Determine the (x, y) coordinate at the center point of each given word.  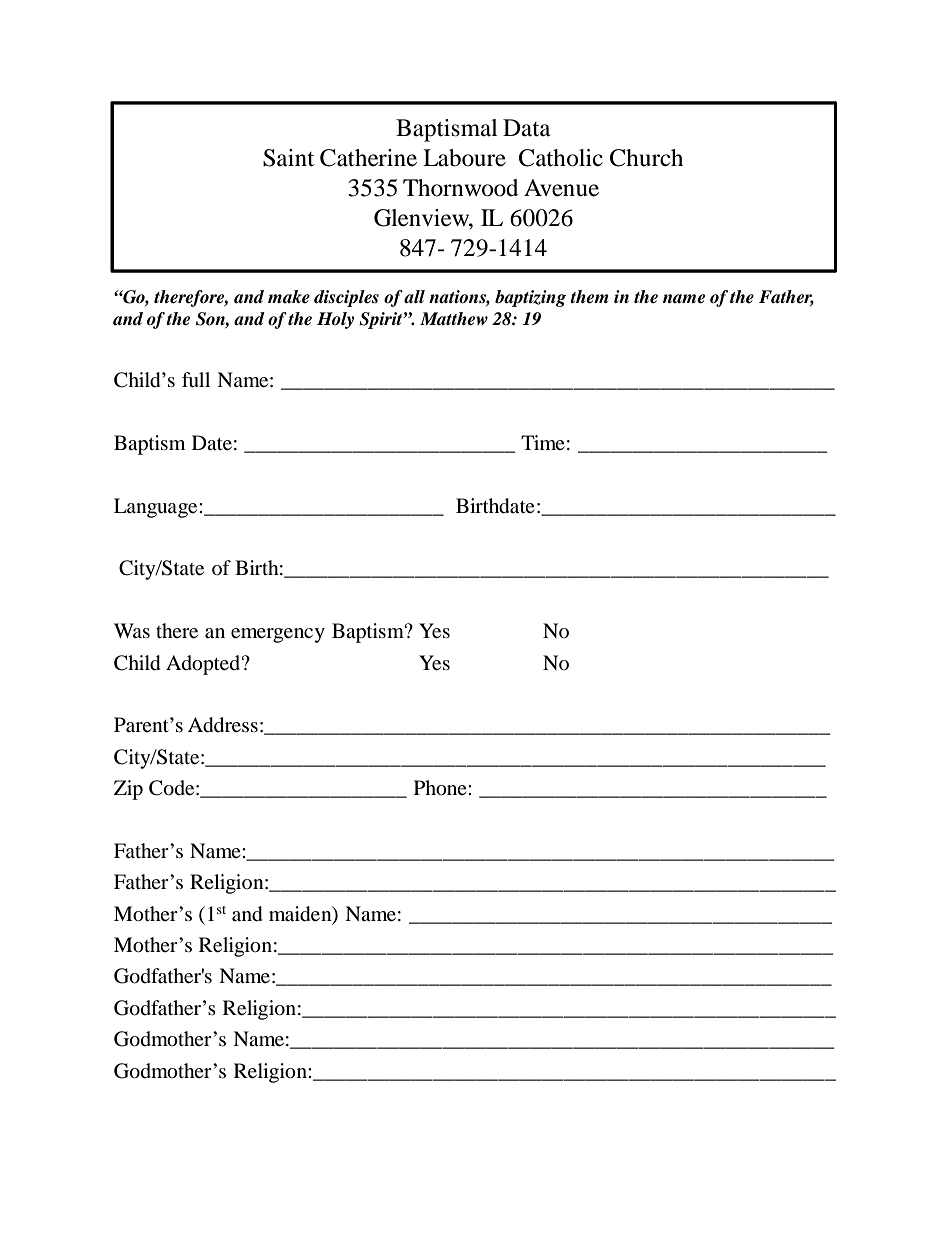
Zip (128, 790)
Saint (288, 158)
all (414, 297)
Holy (335, 320)
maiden (301, 914)
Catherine (368, 158)
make (289, 297)
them (589, 297)
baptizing (530, 298)
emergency (278, 635)
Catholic (561, 158)
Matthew (454, 319)
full (196, 380)
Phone (441, 788)
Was (132, 630)
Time (543, 442)
